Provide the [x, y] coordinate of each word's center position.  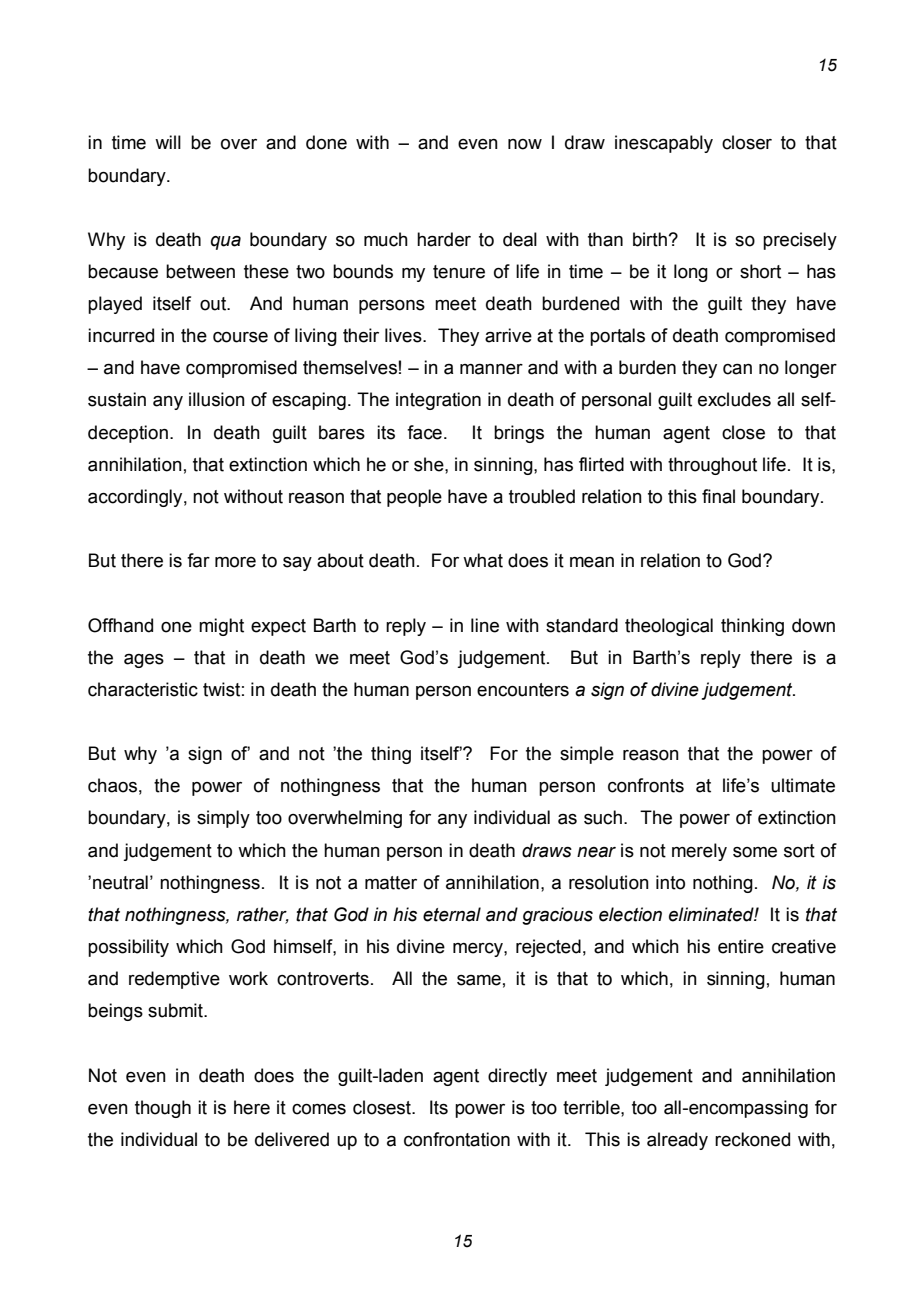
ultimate [803, 785]
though [163, 1109]
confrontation [457, 1139]
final [718, 496]
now [525, 144]
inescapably [664, 144]
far [198, 560]
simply [223, 819]
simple [587, 755]
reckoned [752, 1139]
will [168, 142]
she [430, 464]
